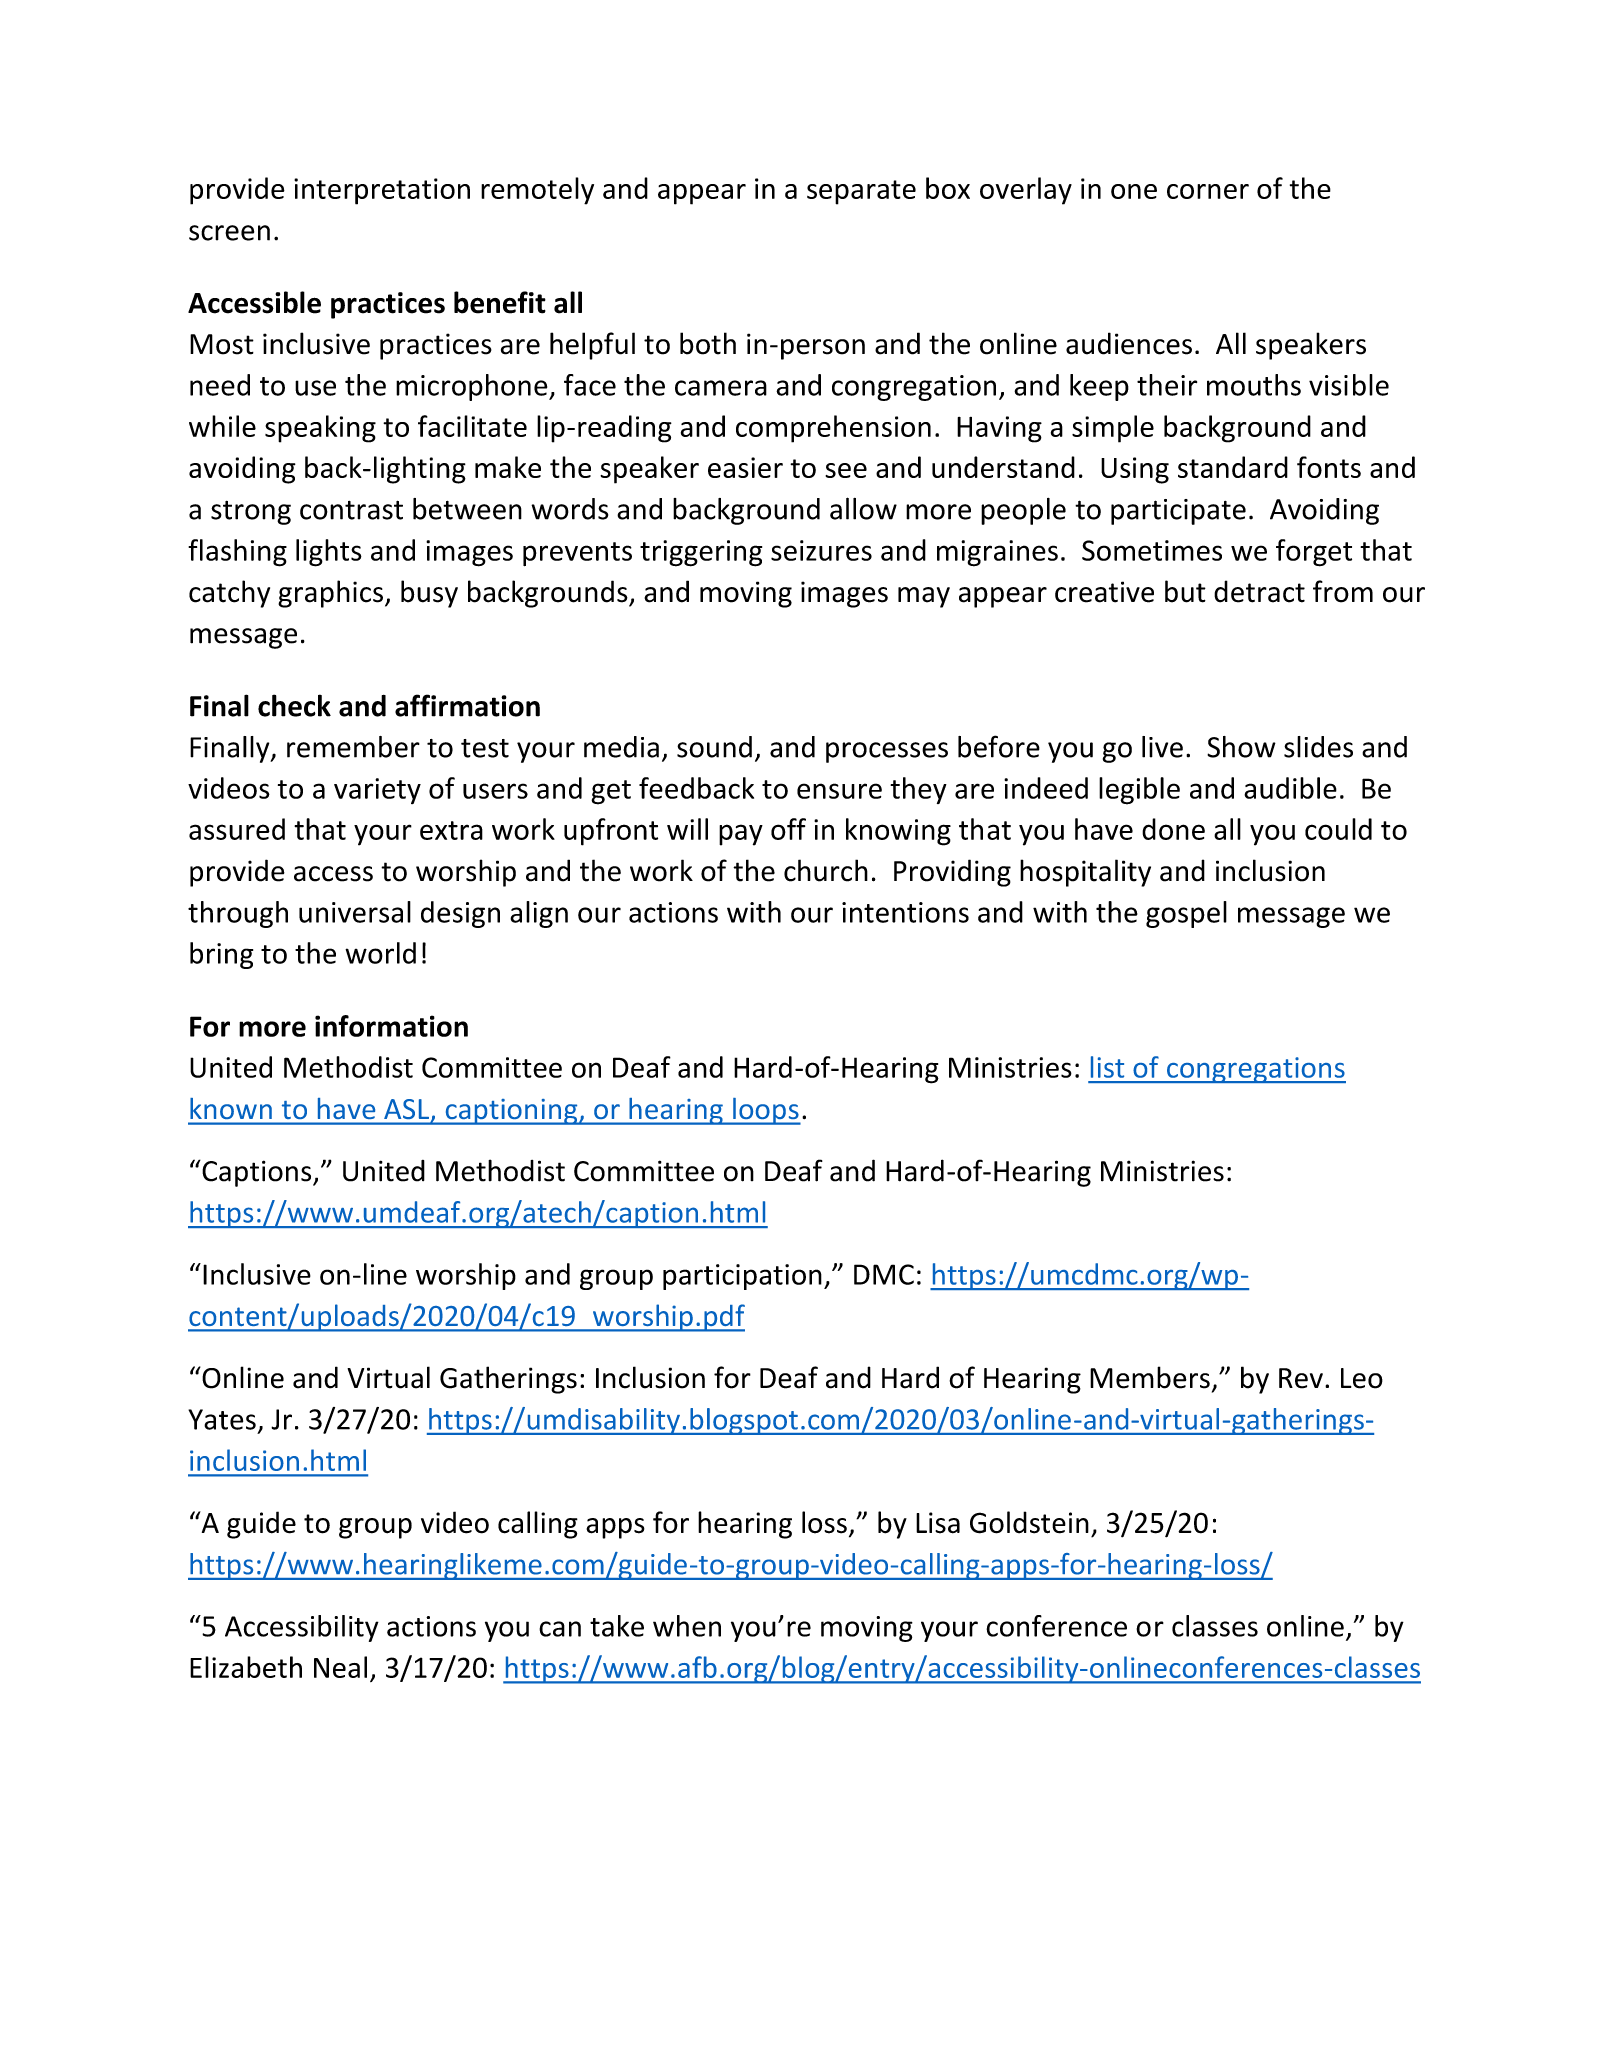 This image has width=1598, height=2069. What do you see at coordinates (714, 747) in the image?
I see `sound` at bounding box center [714, 747].
